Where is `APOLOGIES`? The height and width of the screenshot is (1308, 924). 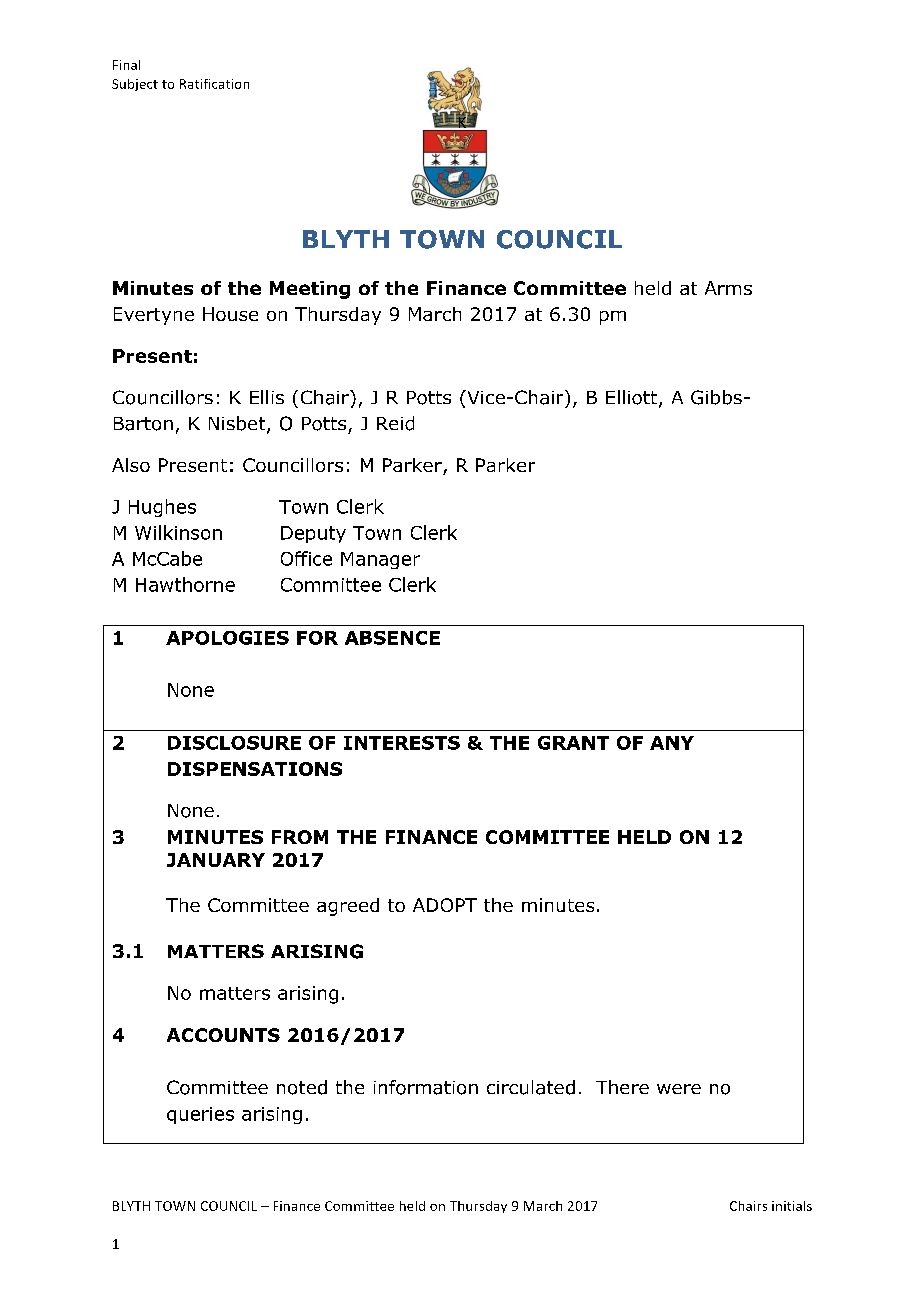 APOLOGIES is located at coordinates (227, 638).
